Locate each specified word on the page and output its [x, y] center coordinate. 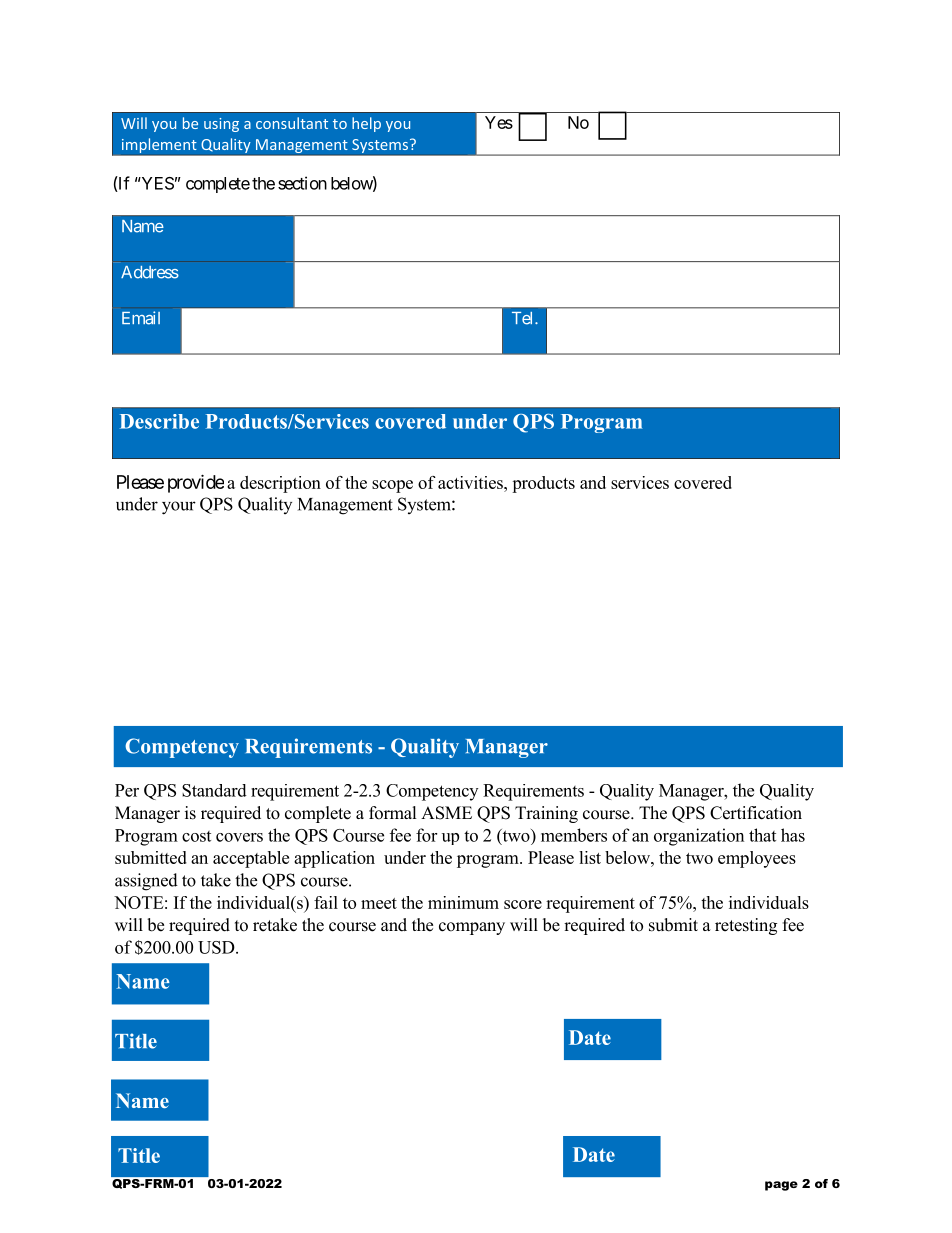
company [472, 928]
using [221, 125]
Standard [214, 790]
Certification [756, 813]
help [366, 124]
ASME [446, 813]
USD [217, 947]
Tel [524, 318]
